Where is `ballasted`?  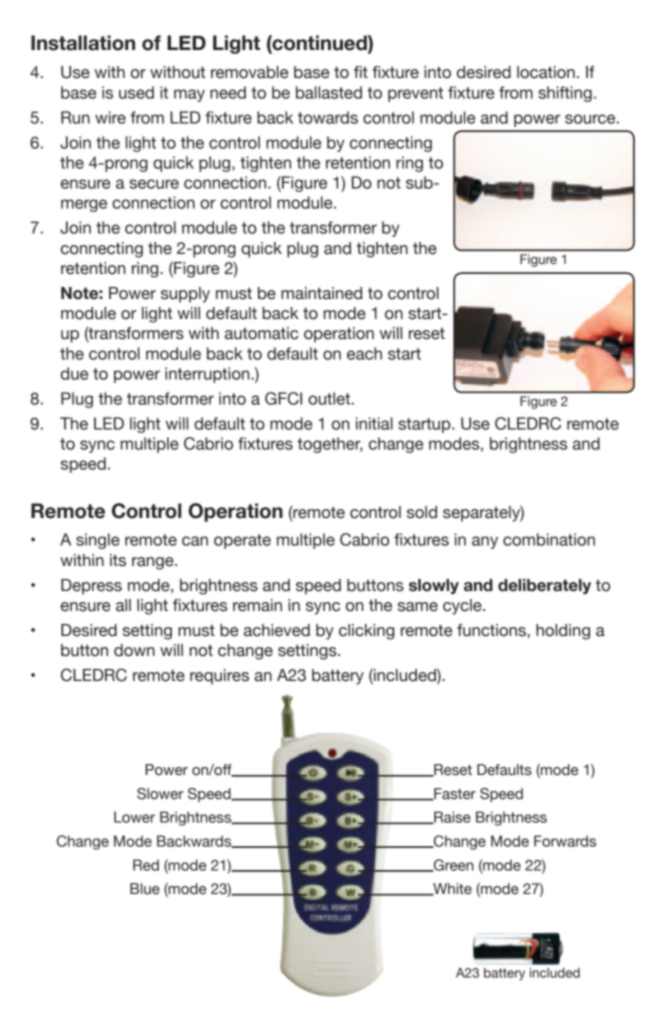 ballasted is located at coordinates (329, 92).
